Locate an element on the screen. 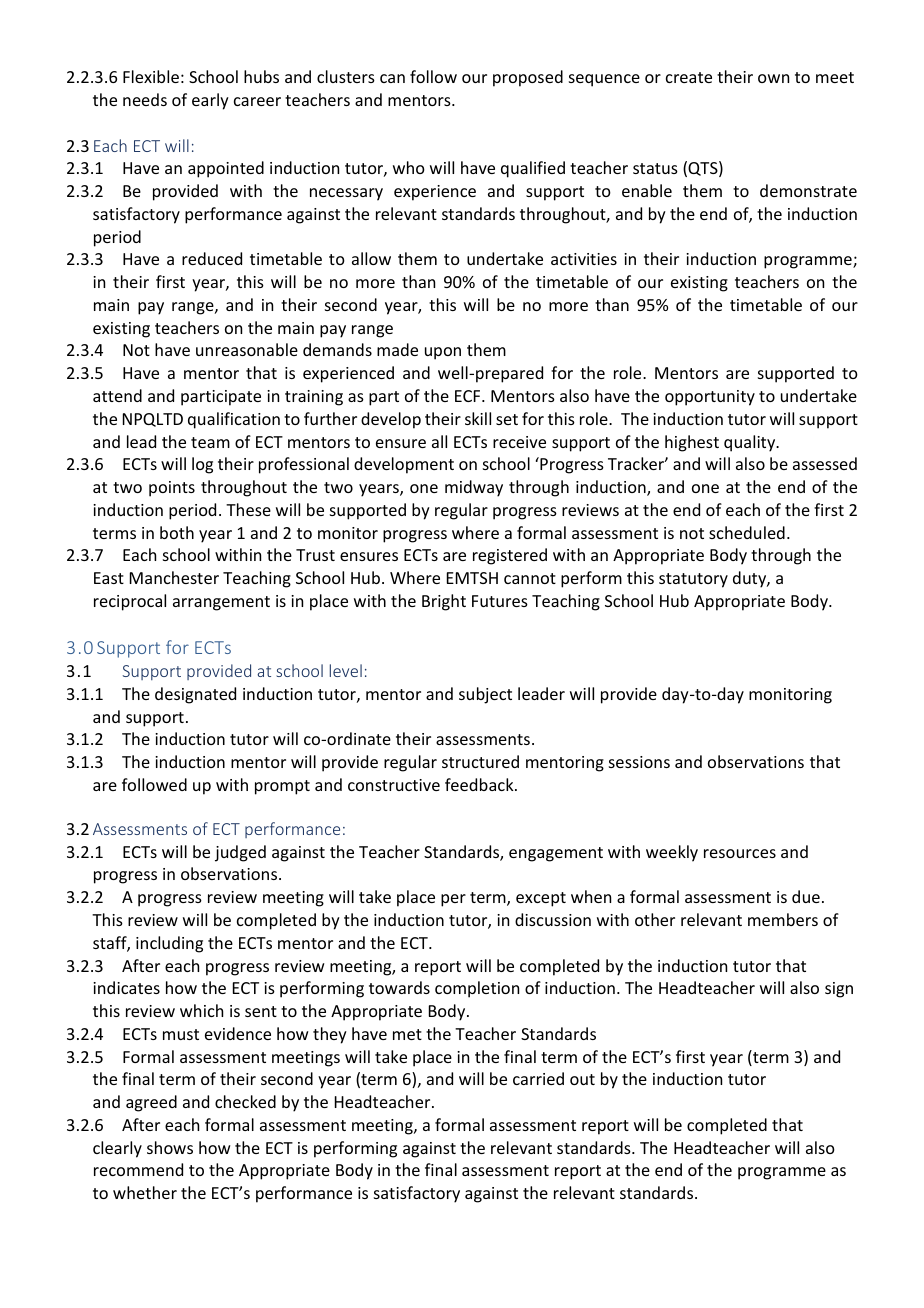 This screenshot has height=1308, width=924. feedback is located at coordinates (480, 784).
